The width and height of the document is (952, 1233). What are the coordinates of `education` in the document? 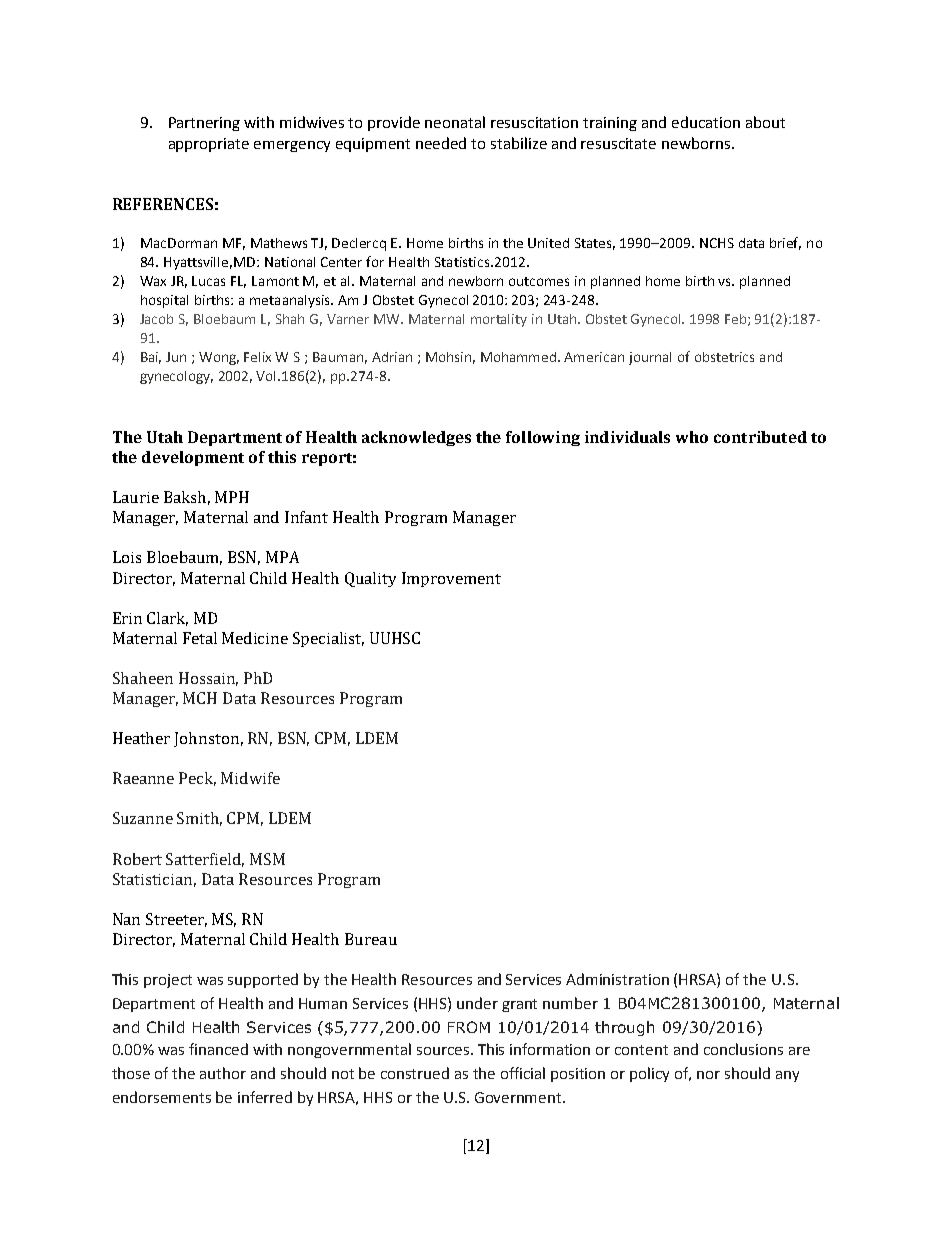 It's located at (706, 122).
